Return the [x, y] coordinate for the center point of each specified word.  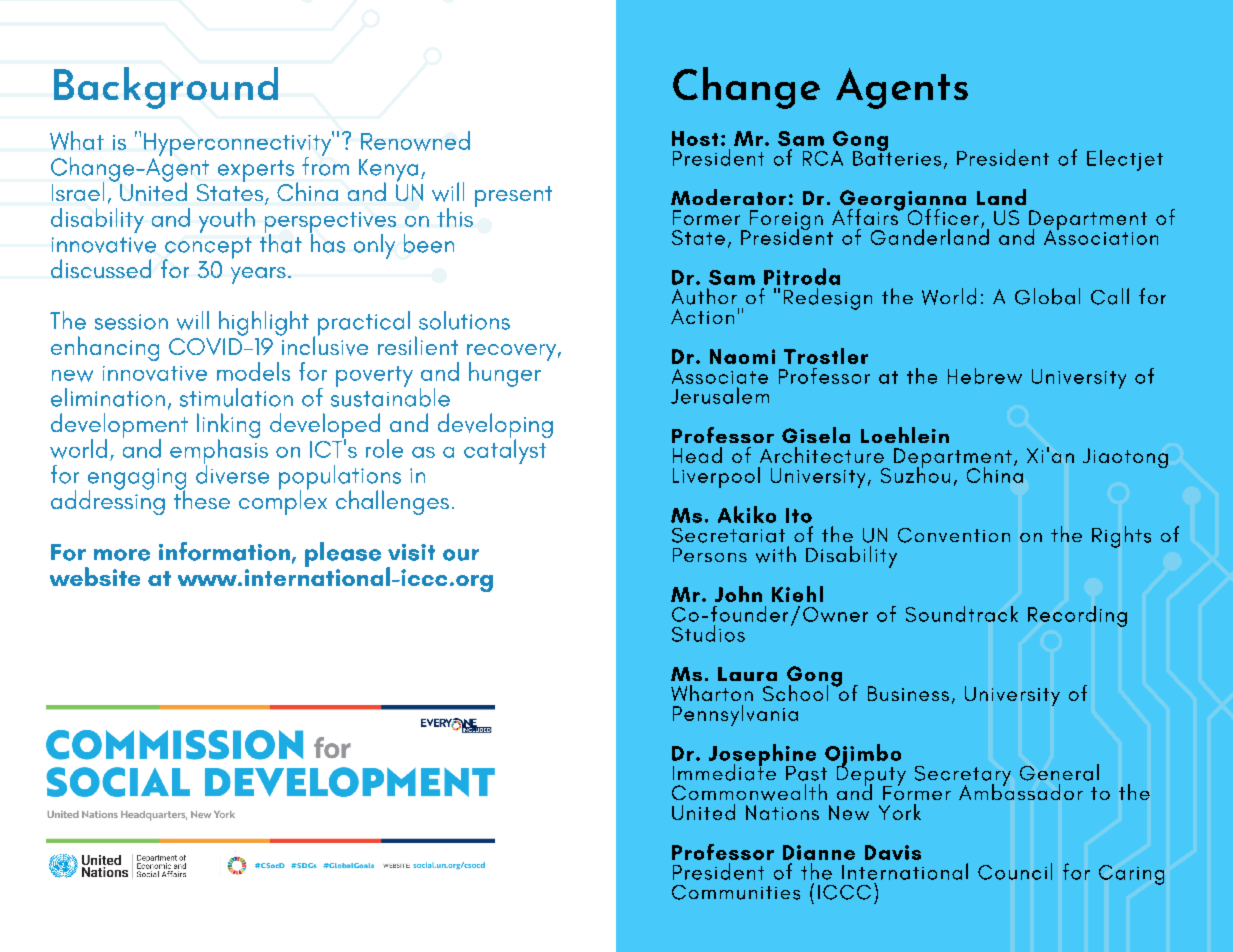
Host [695, 138]
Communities [736, 892]
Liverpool [716, 477]
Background [166, 88]
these [202, 498]
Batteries [897, 157]
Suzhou [915, 473]
